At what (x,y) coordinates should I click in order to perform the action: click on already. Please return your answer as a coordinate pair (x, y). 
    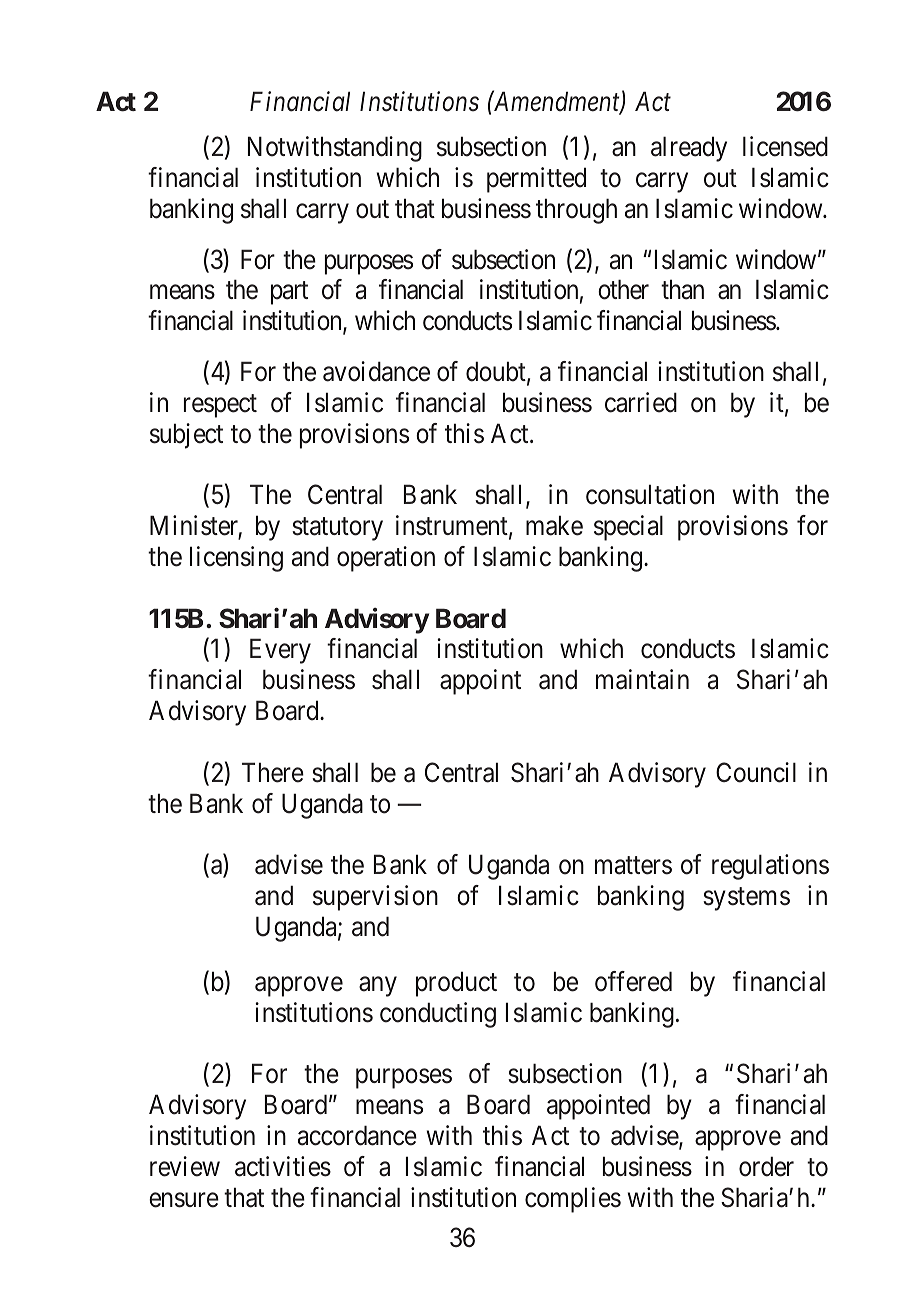
    Looking at the image, I should click on (689, 149).
